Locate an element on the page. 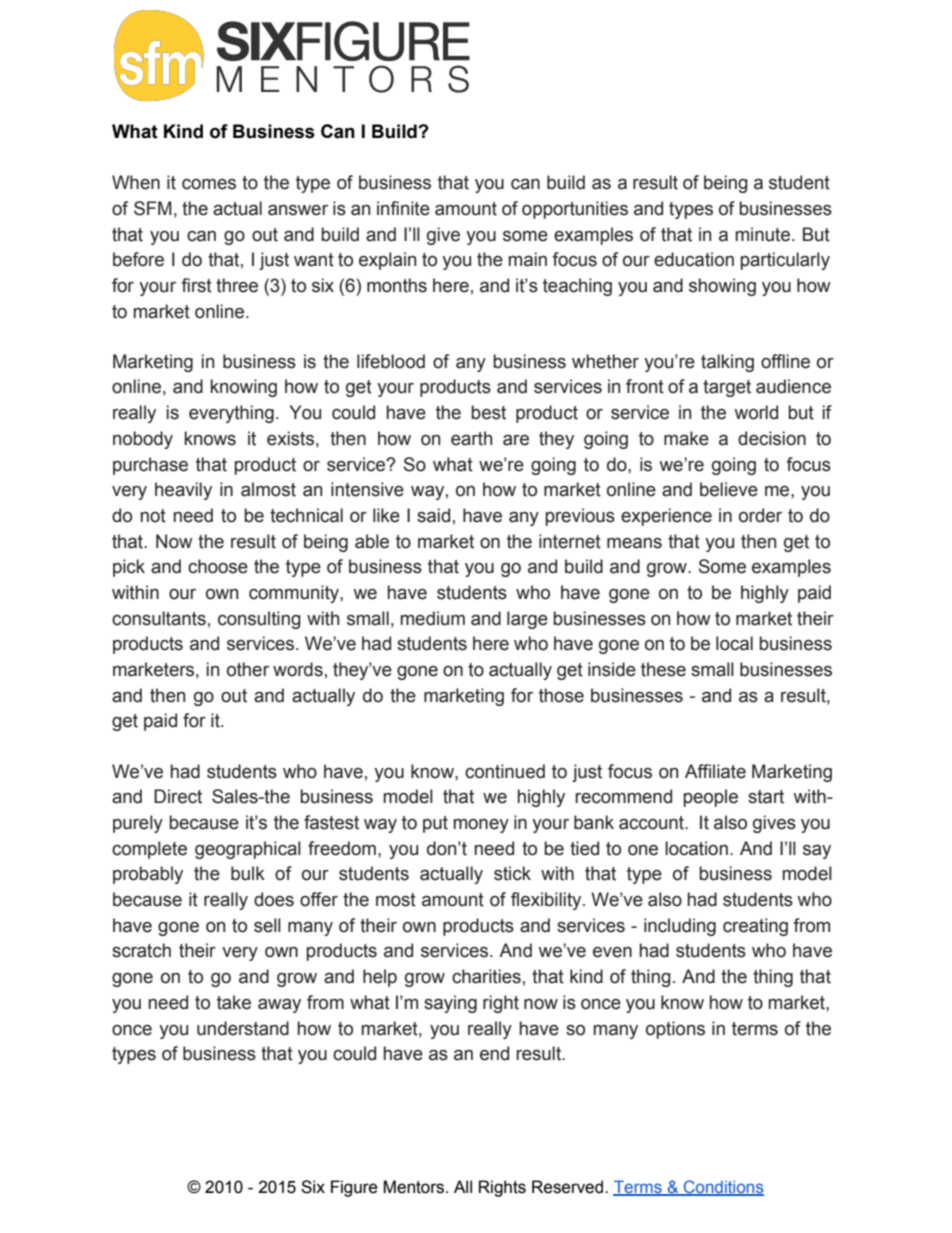 This image has width=952, height=1233. infinite is located at coordinates (403, 208).
